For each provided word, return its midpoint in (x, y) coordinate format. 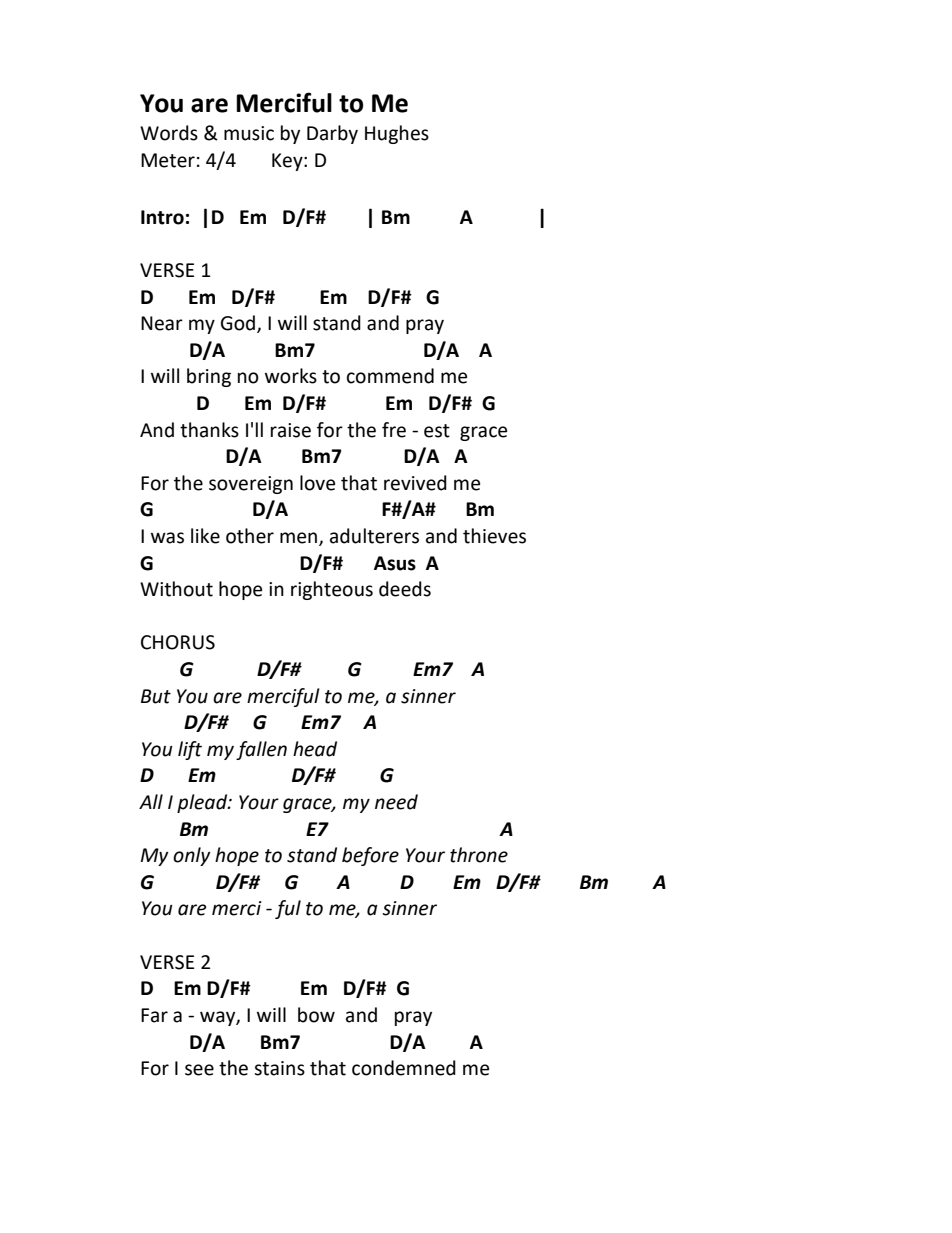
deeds (405, 589)
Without (176, 589)
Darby (332, 134)
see (199, 1070)
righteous (332, 590)
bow (316, 1015)
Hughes (397, 134)
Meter (168, 160)
